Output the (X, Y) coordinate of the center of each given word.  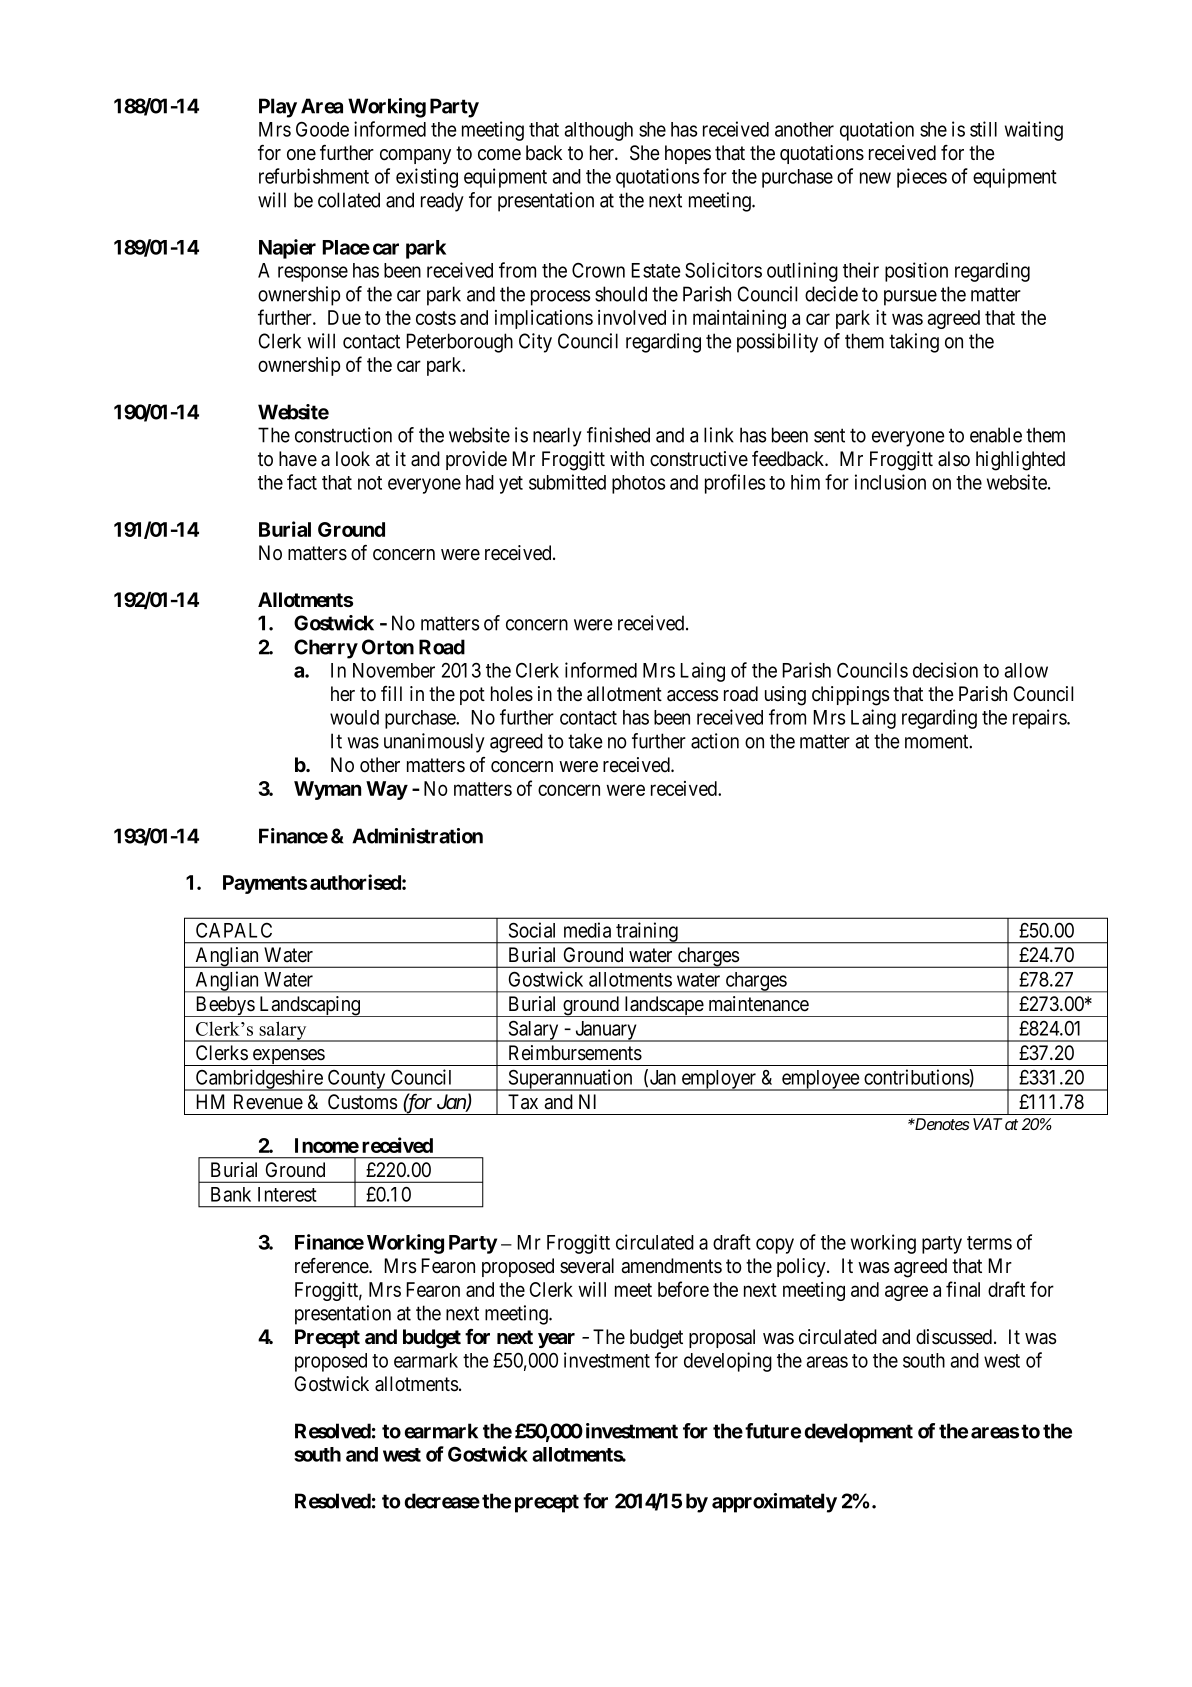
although (598, 131)
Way (387, 790)
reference (332, 1266)
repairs (1040, 719)
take (585, 741)
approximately (774, 1503)
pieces (922, 178)
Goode (322, 129)
